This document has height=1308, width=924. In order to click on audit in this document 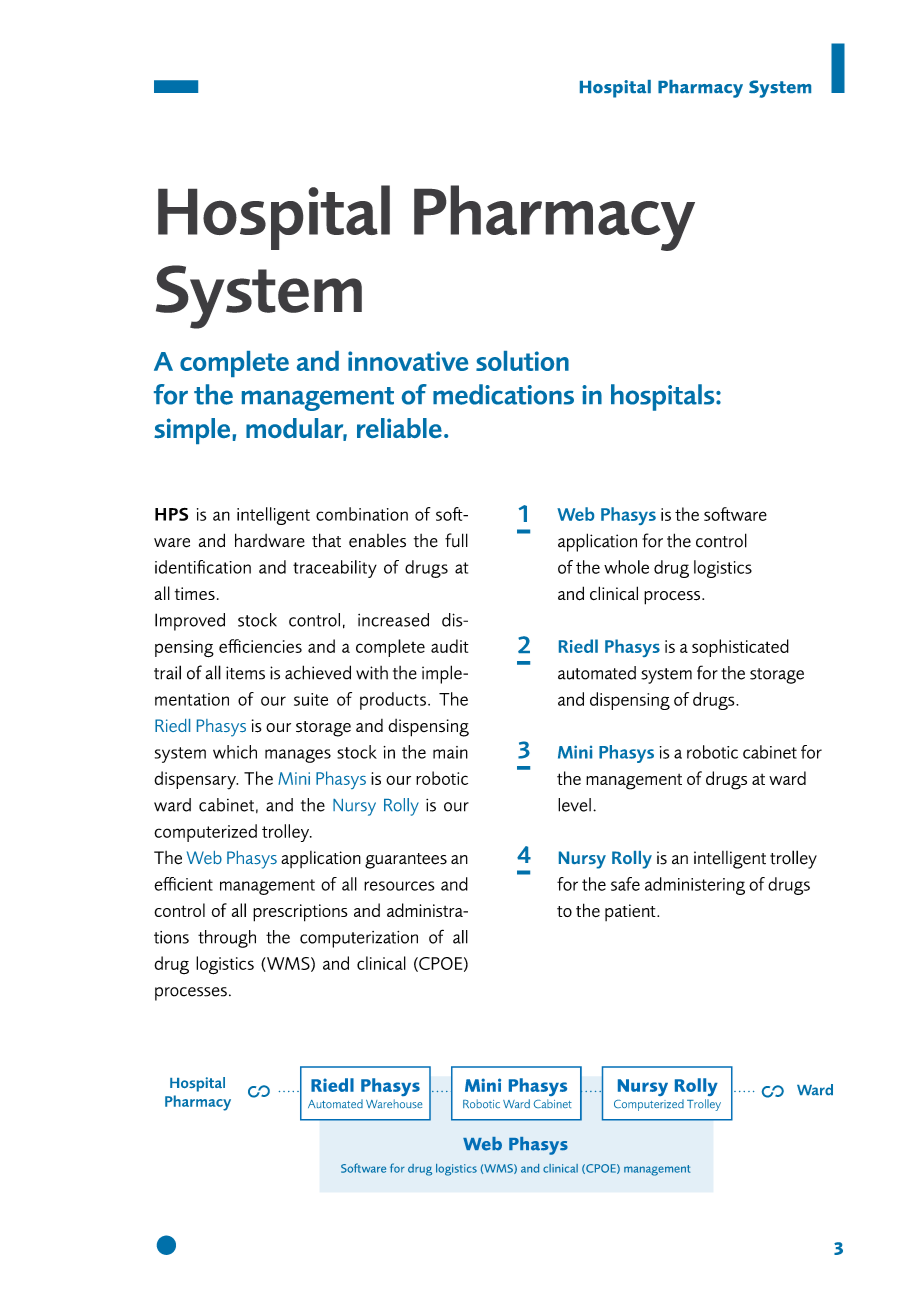, I will do `click(450, 646)`.
